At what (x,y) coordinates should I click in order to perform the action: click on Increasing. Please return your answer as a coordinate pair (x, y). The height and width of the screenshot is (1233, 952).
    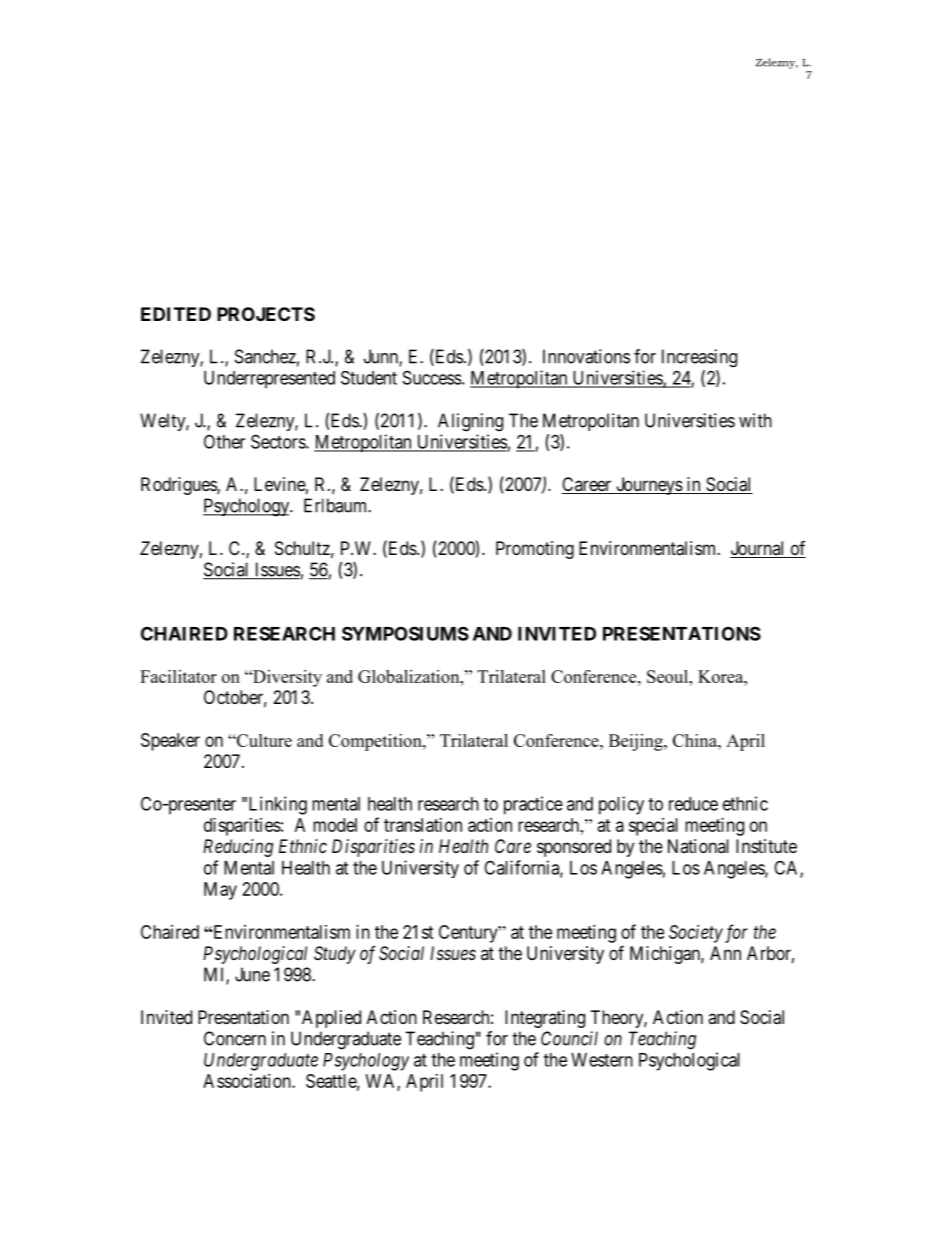
    Looking at the image, I should click on (699, 358).
